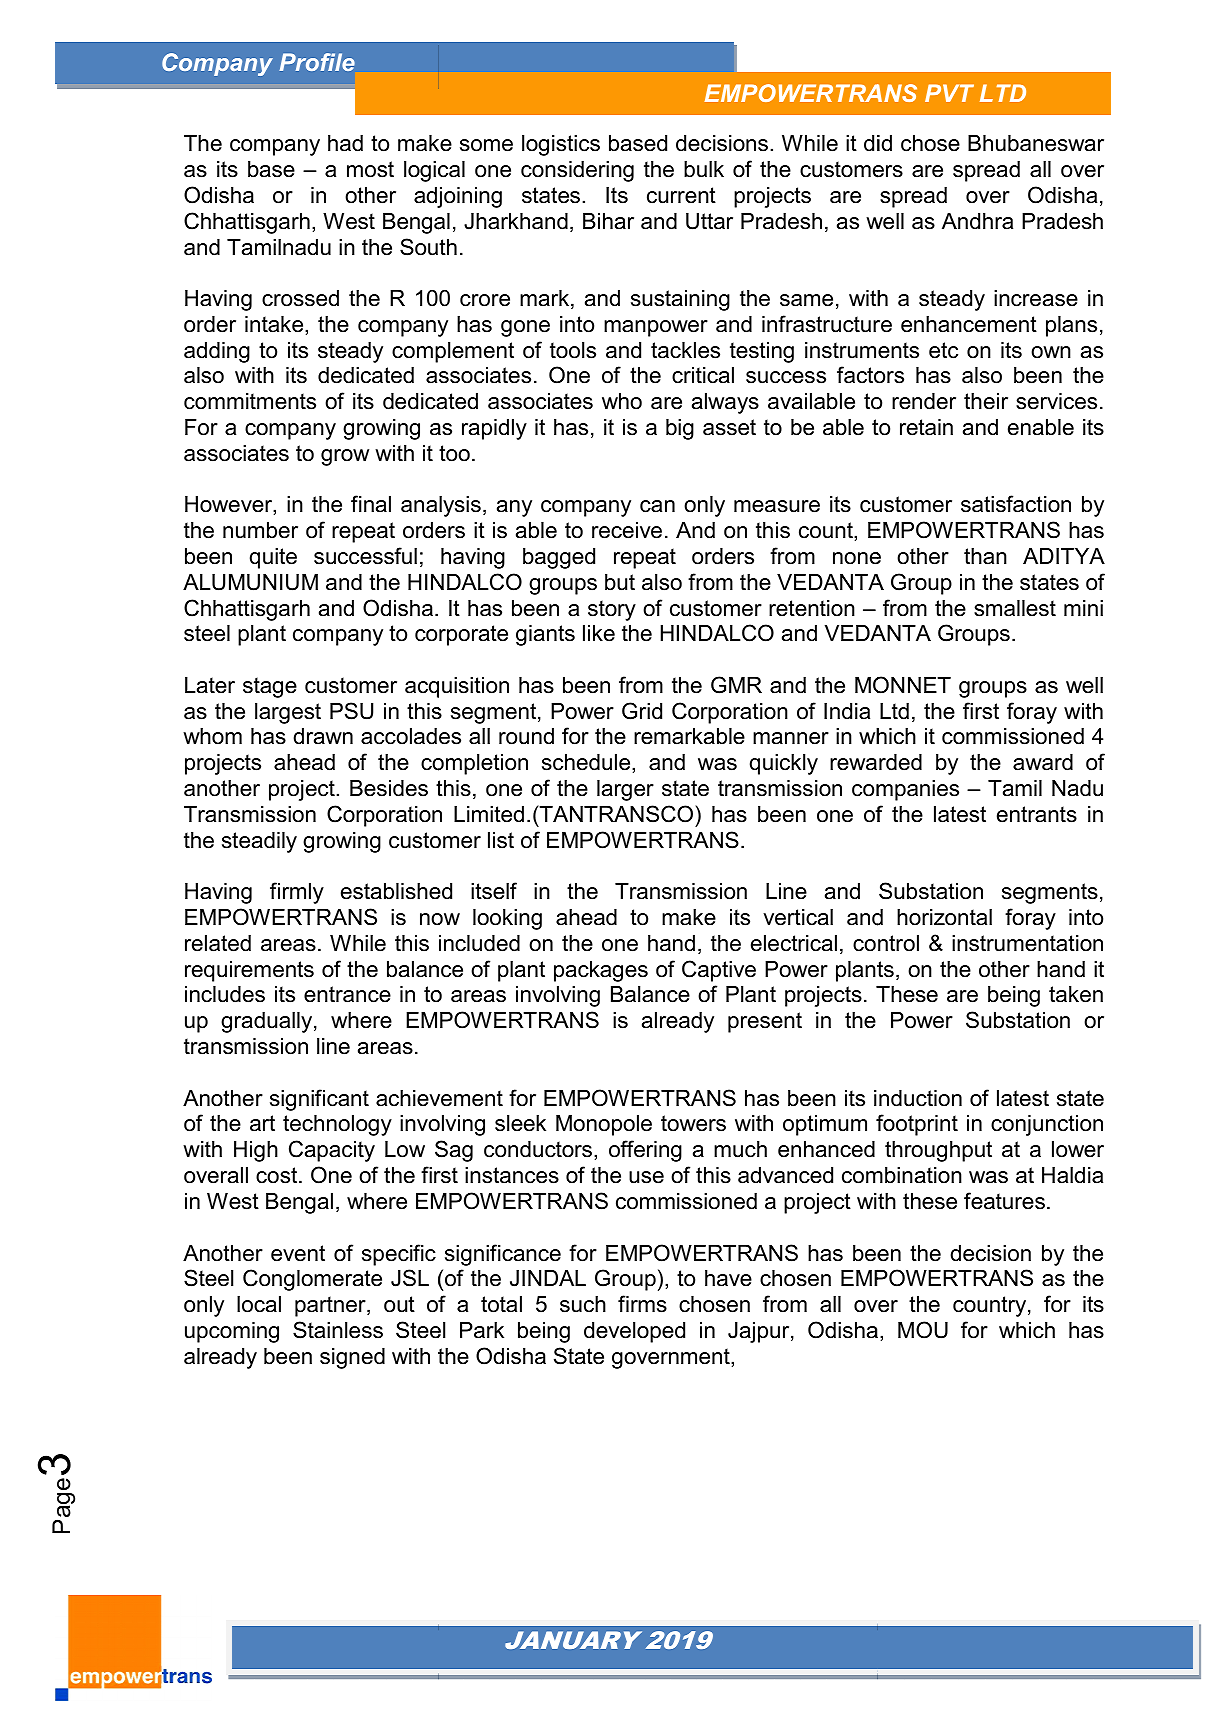 This image has height=1717, width=1214. Describe the element at coordinates (352, 1358) in the image. I see `signed` at that location.
